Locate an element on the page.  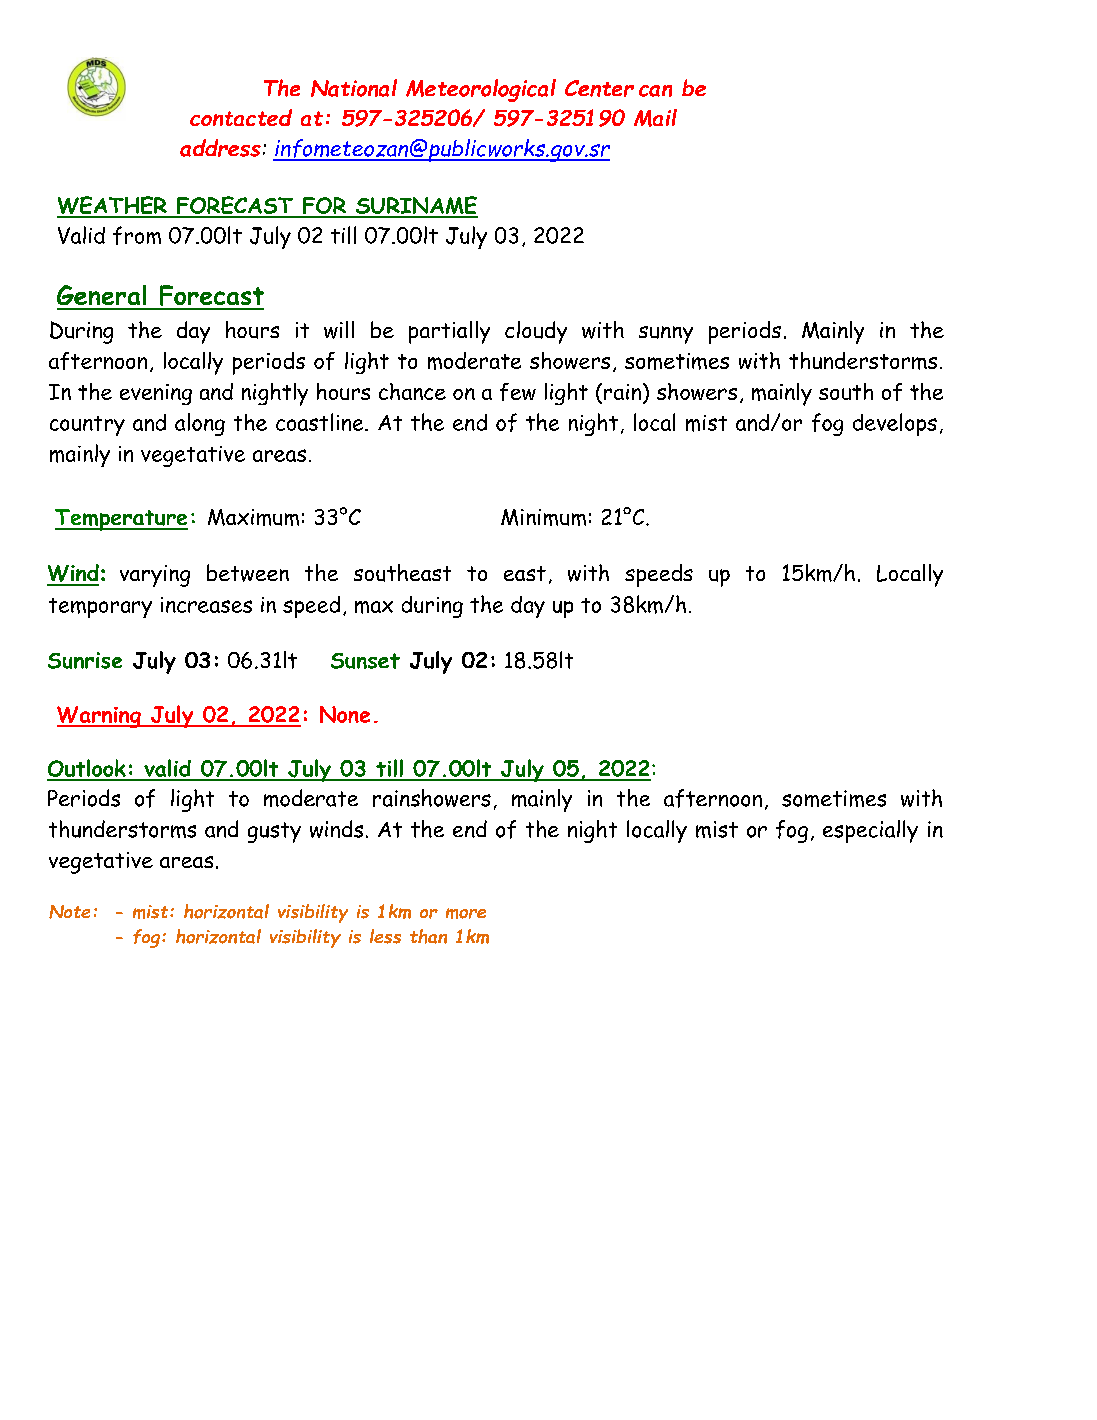
None is located at coordinates (345, 714).
